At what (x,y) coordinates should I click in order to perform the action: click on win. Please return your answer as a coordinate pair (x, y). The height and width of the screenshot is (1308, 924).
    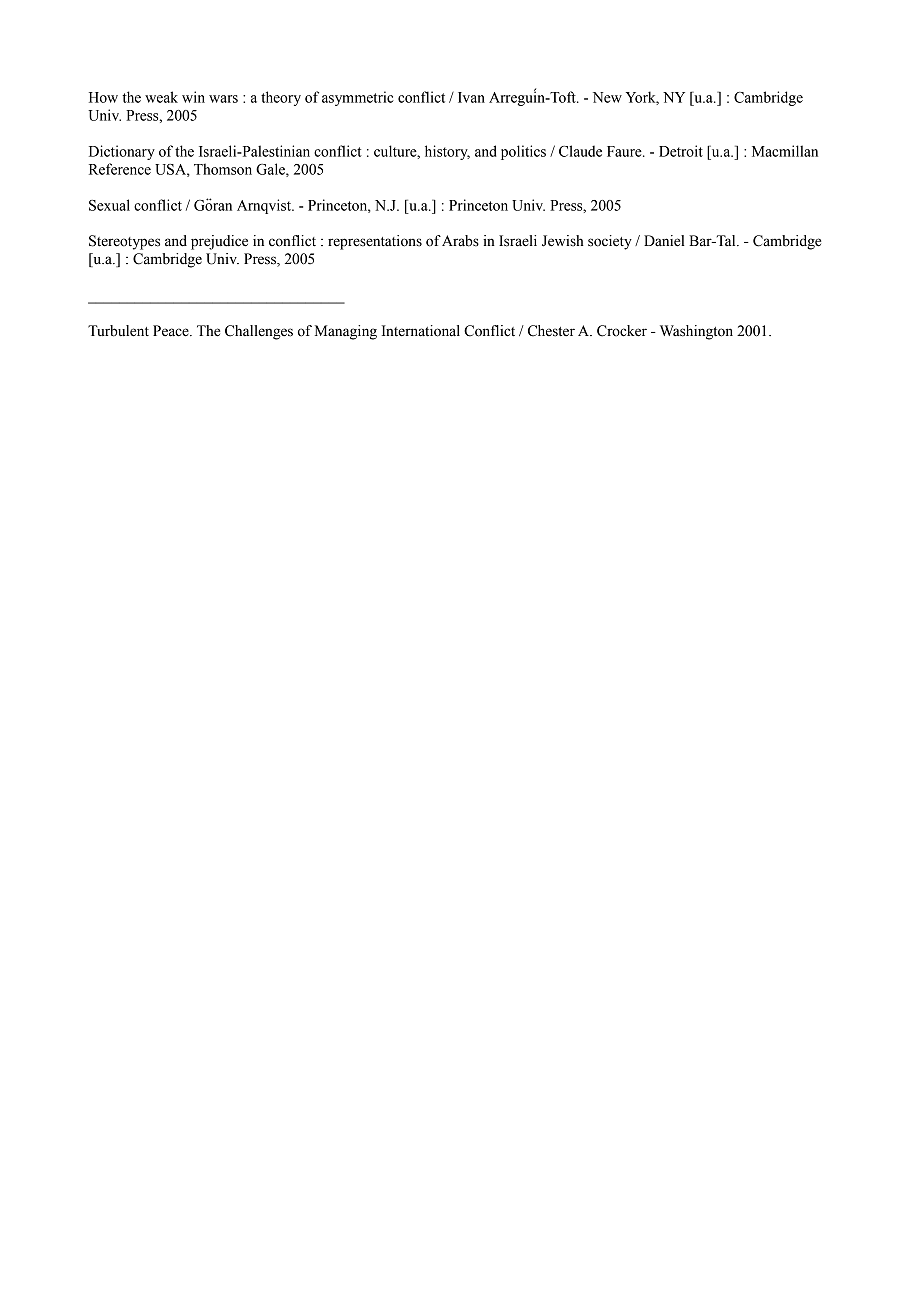
    Looking at the image, I should click on (193, 97).
